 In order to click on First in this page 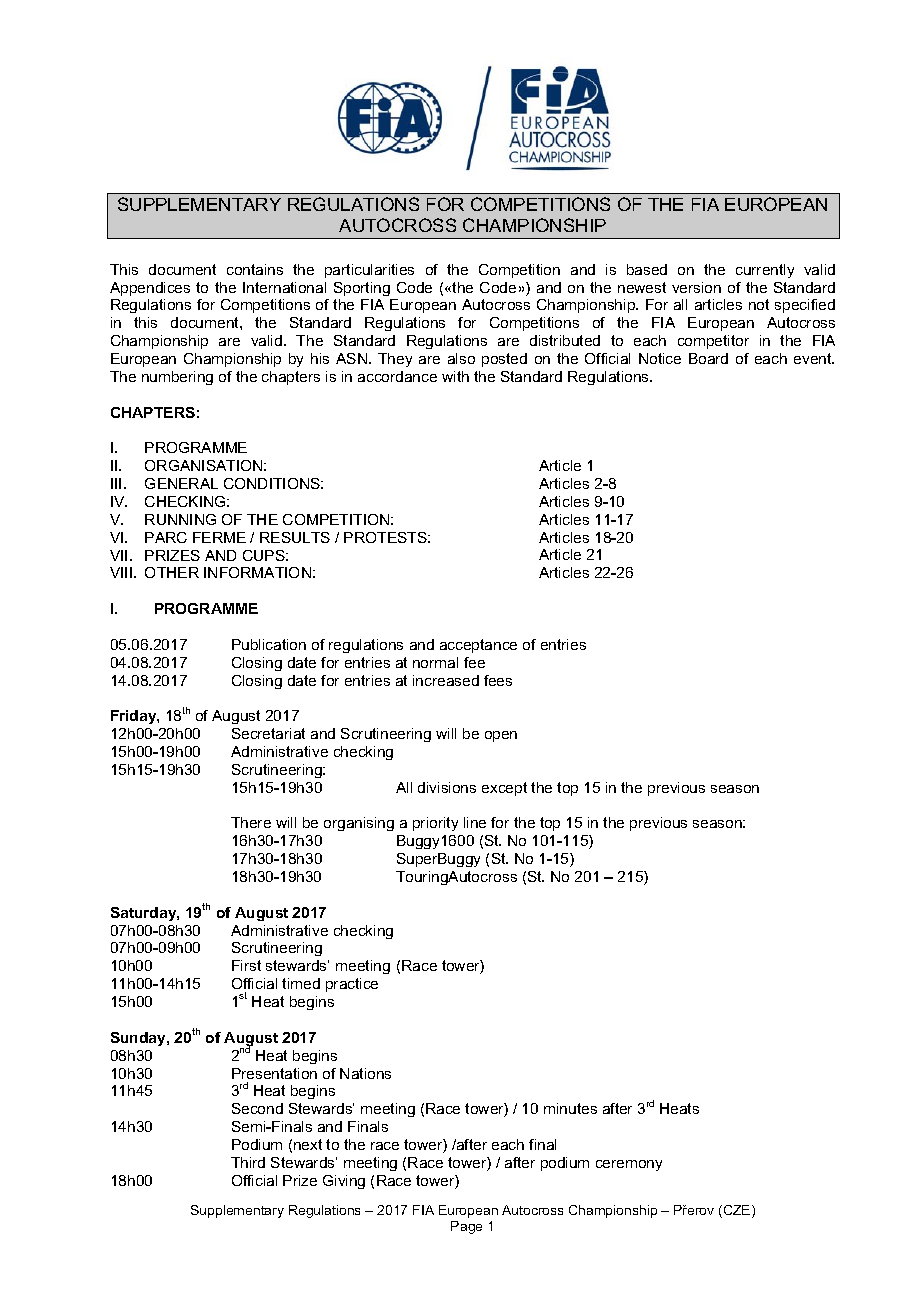, I will do `click(246, 965)`.
